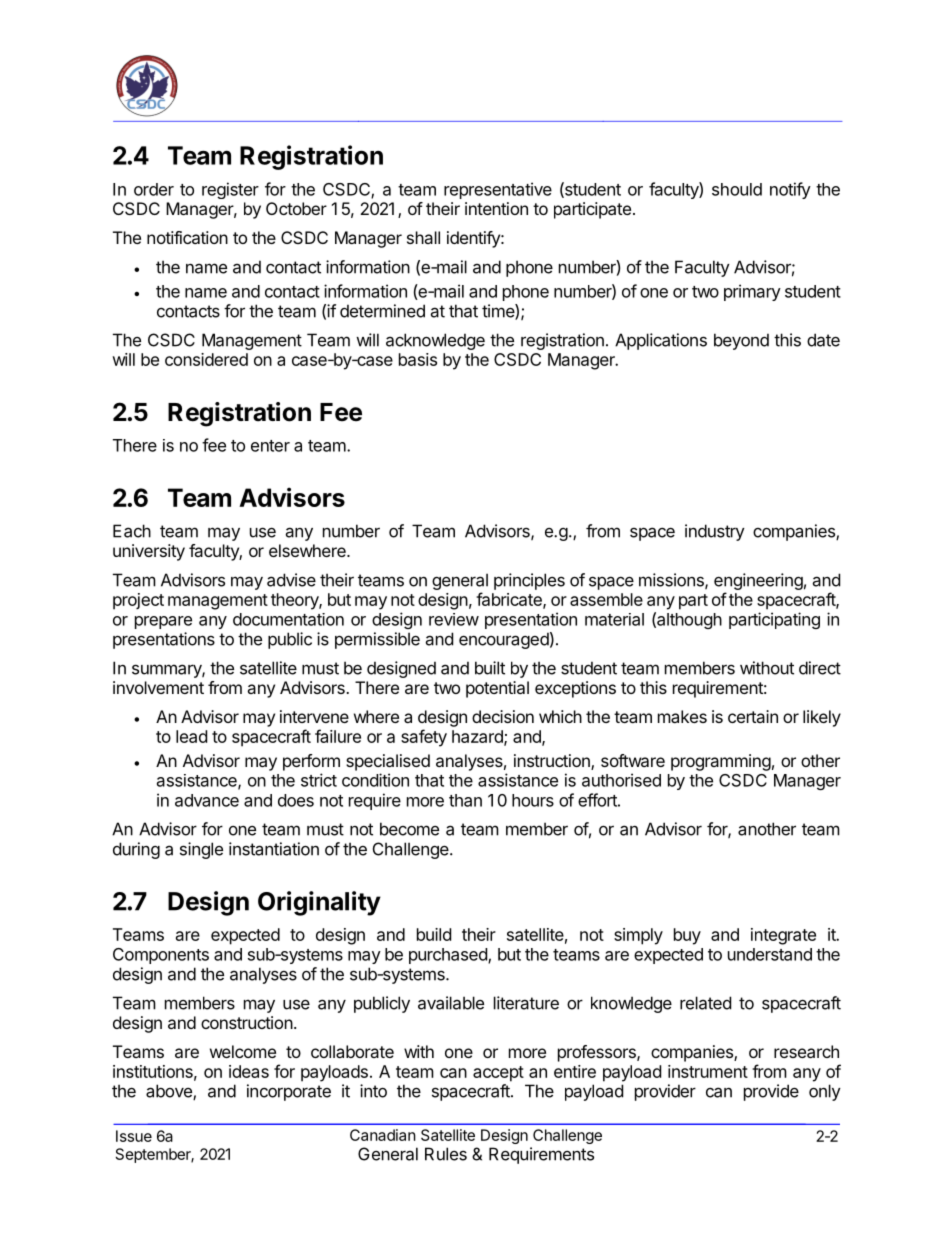 The height and width of the image is (1233, 952). What do you see at coordinates (446, 1154) in the image?
I see `Rules` at bounding box center [446, 1154].
